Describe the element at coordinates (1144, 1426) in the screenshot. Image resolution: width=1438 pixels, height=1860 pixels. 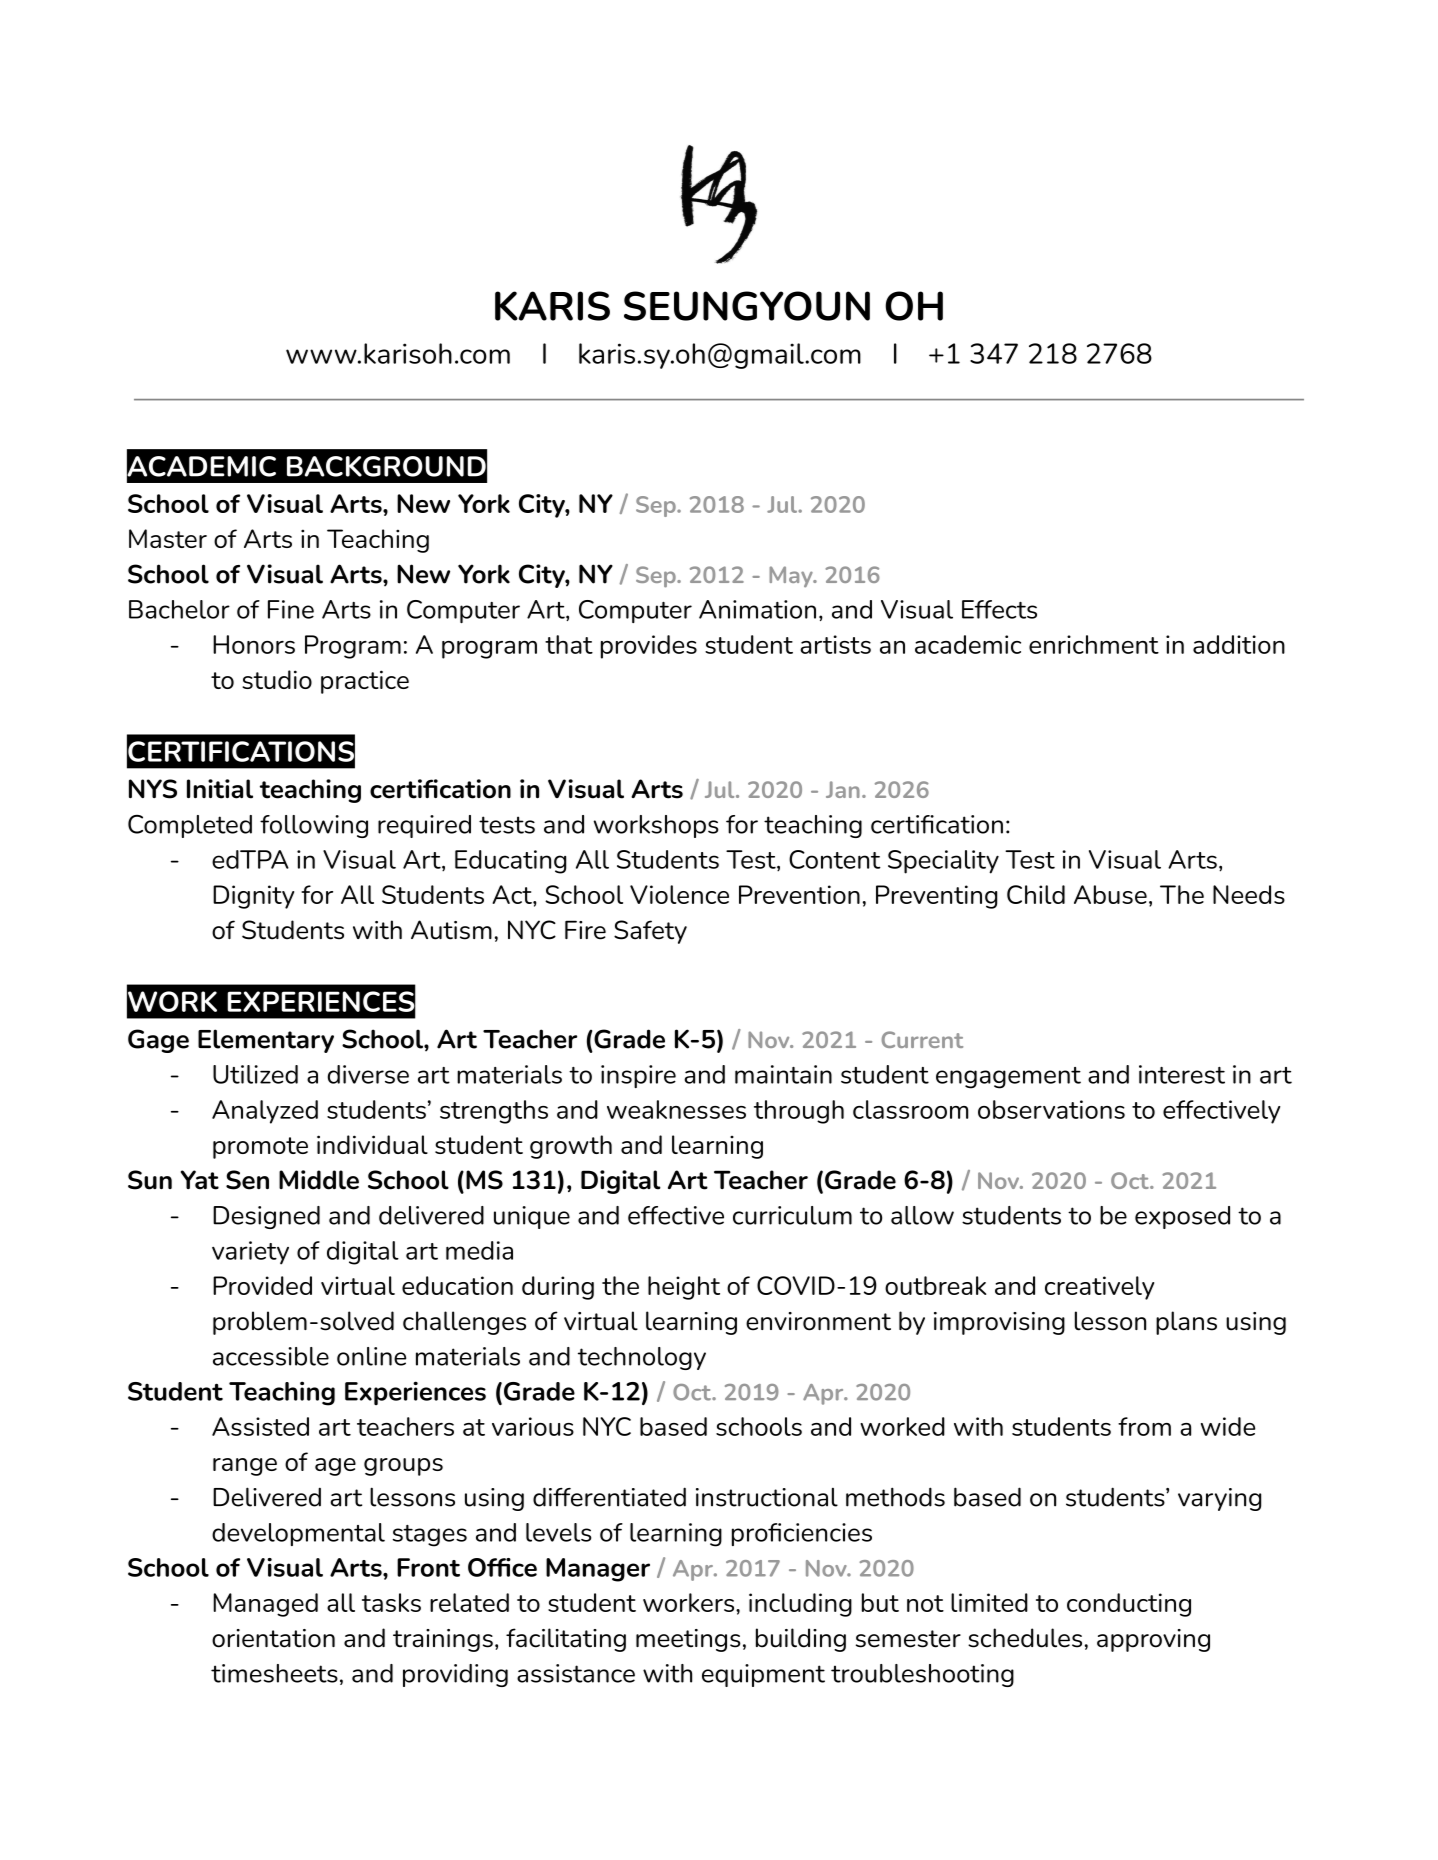
I see `from` at that location.
